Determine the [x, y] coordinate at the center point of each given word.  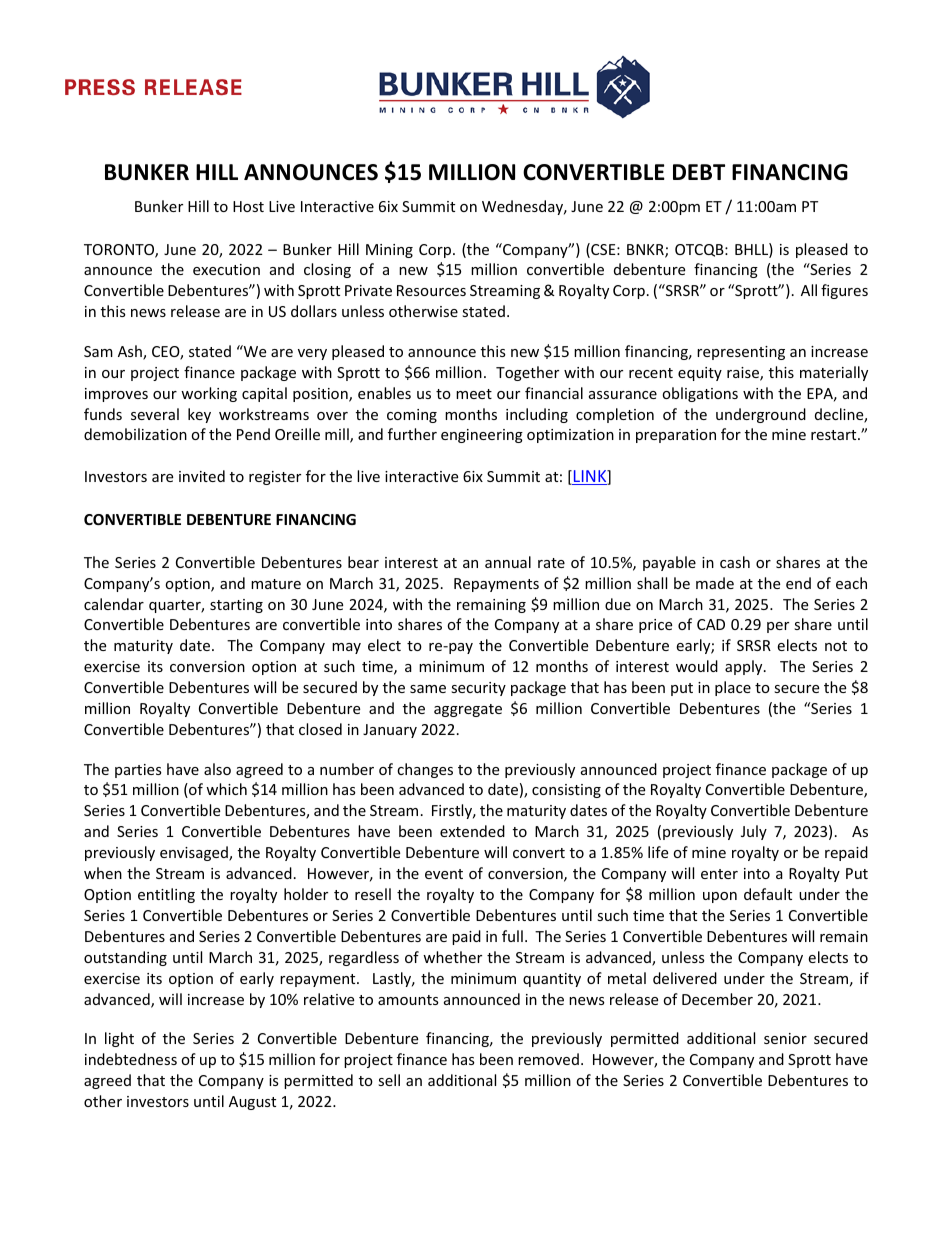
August [252, 1103]
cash [735, 562]
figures [844, 291]
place [733, 688]
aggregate [468, 710]
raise [744, 374]
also [217, 769]
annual [508, 562]
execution [226, 269]
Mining [389, 251]
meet [474, 394]
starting [236, 606]
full [512, 936]
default [768, 894]
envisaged [195, 853]
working [209, 394]
